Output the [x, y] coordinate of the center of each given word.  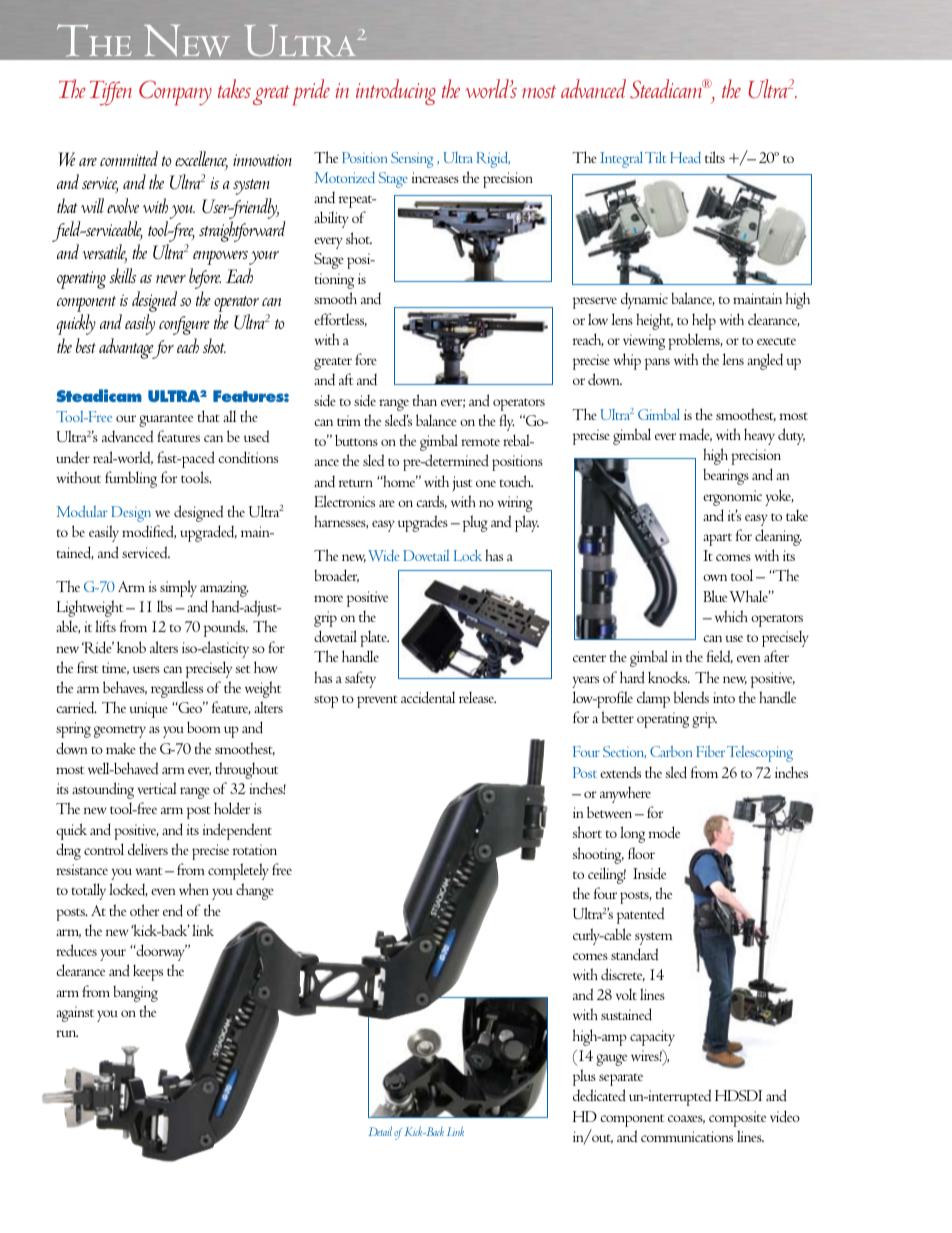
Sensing [412, 160]
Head [685, 158]
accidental [428, 697]
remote [480, 442]
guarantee [166, 420]
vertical [157, 788]
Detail [380, 1131]
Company [175, 93]
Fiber [710, 751]
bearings [726, 476]
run [67, 1033]
